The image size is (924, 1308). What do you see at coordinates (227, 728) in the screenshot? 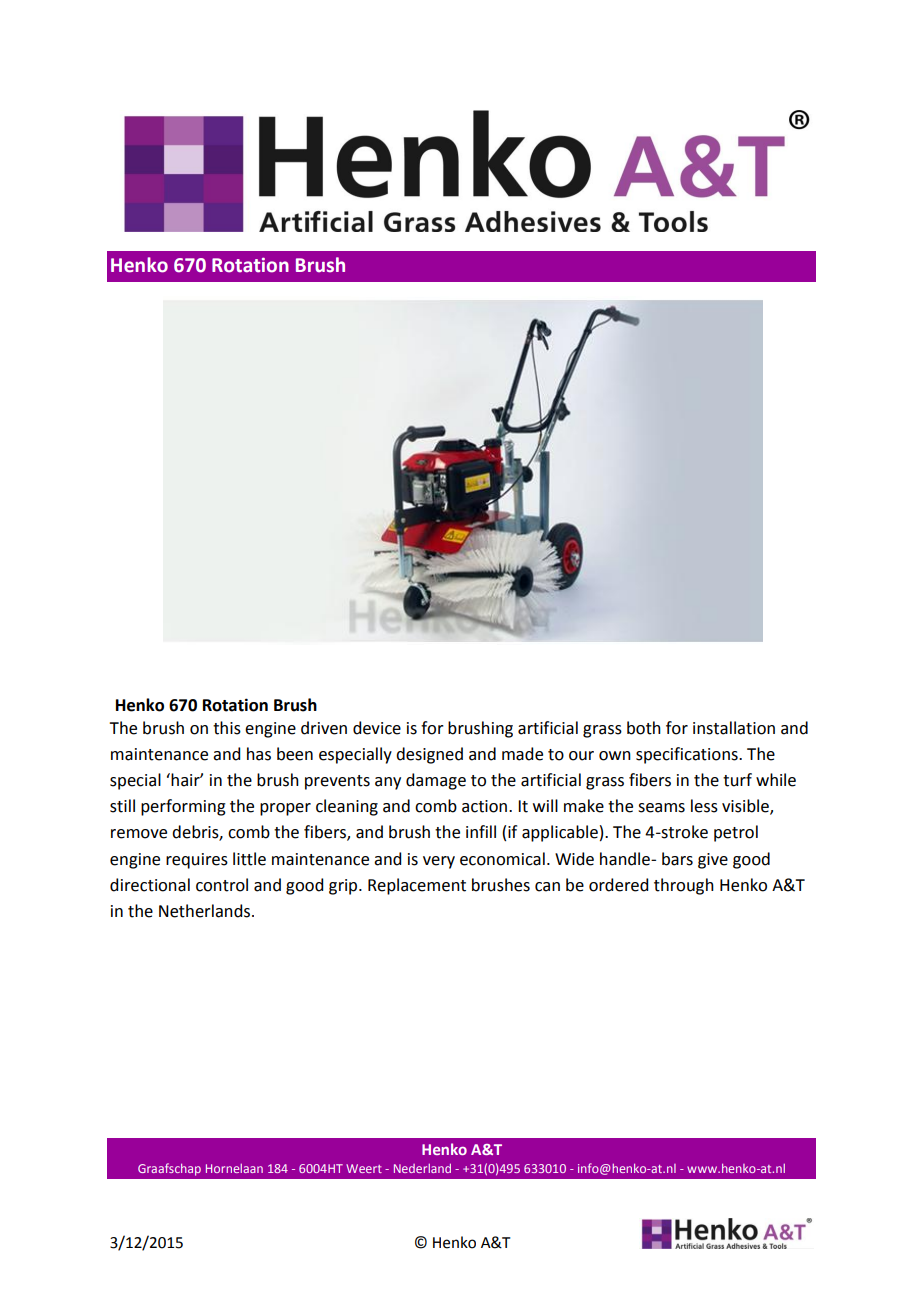
I see `this` at bounding box center [227, 728].
